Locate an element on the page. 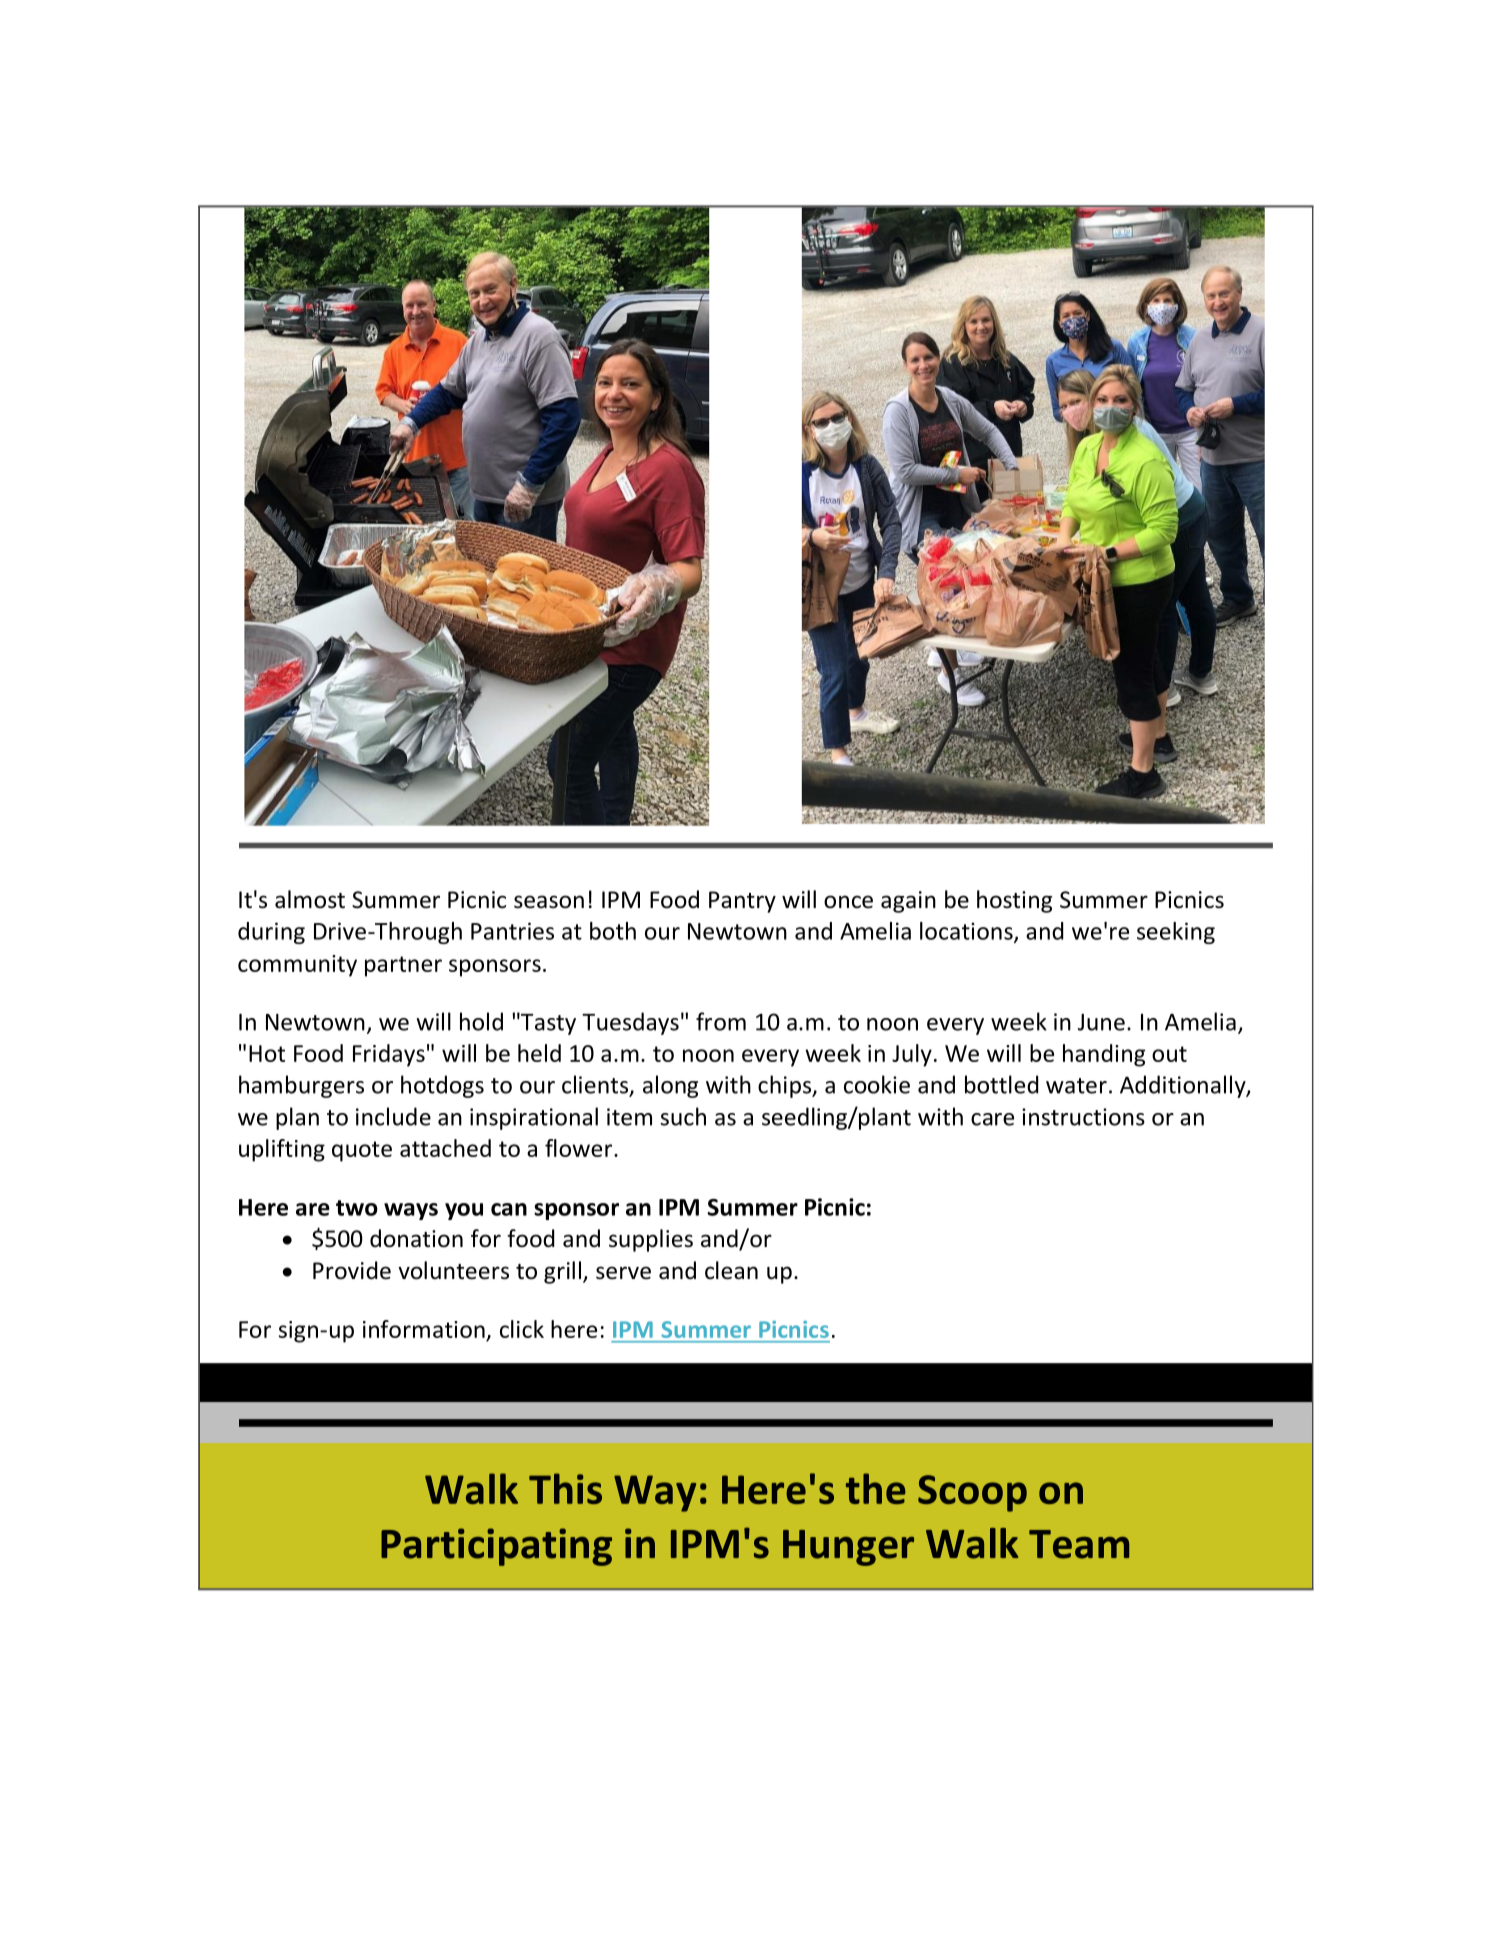 Image resolution: width=1511 pixels, height=1955 pixels. almost is located at coordinates (310, 899).
